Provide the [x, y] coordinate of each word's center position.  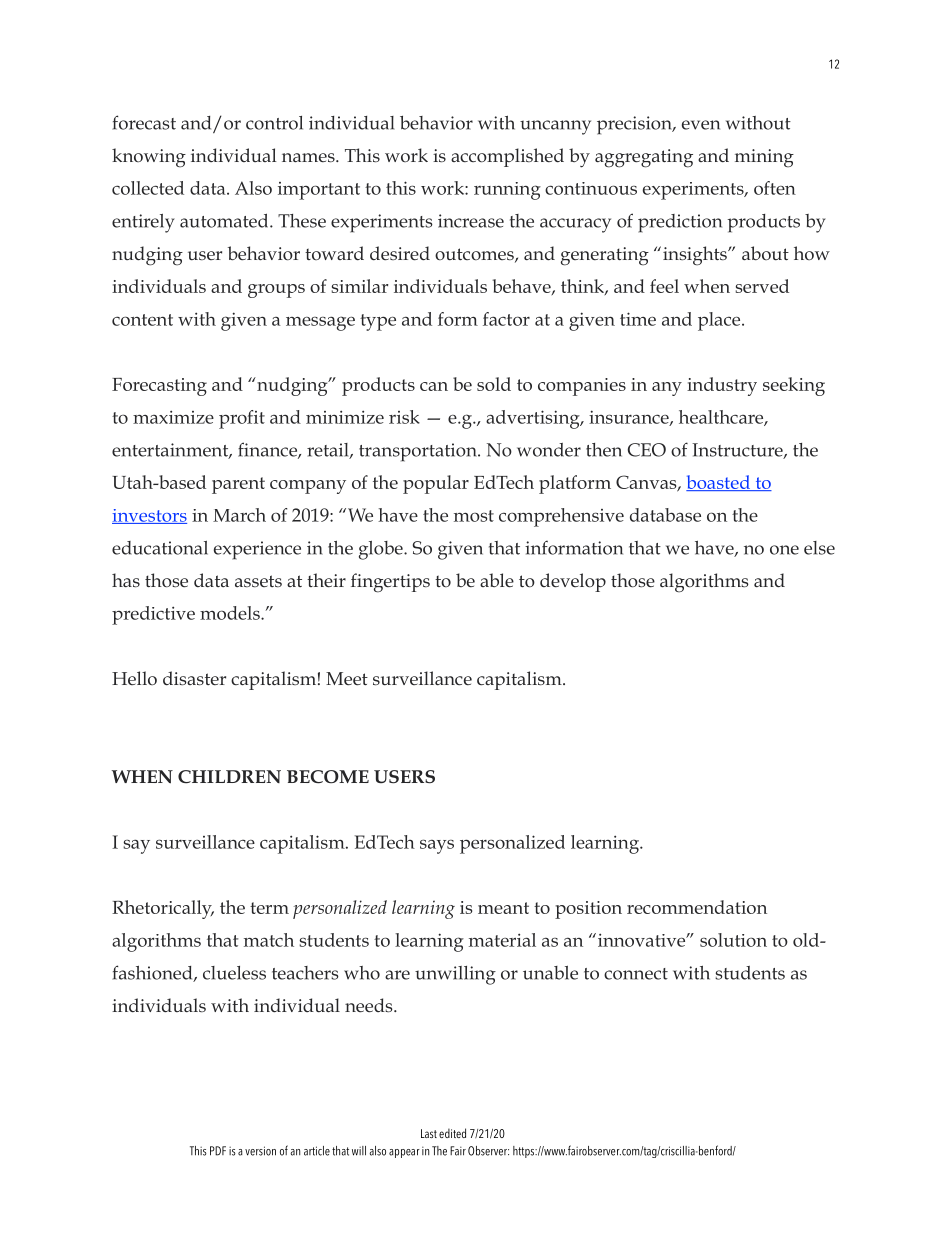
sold [494, 384]
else [819, 548]
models [231, 613]
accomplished [507, 157]
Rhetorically [163, 909]
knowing [149, 158]
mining [764, 158]
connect [636, 974]
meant [503, 908]
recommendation [697, 907]
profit [242, 419]
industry [722, 386]
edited [452, 1133]
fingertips [390, 583]
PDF [218, 1151]
